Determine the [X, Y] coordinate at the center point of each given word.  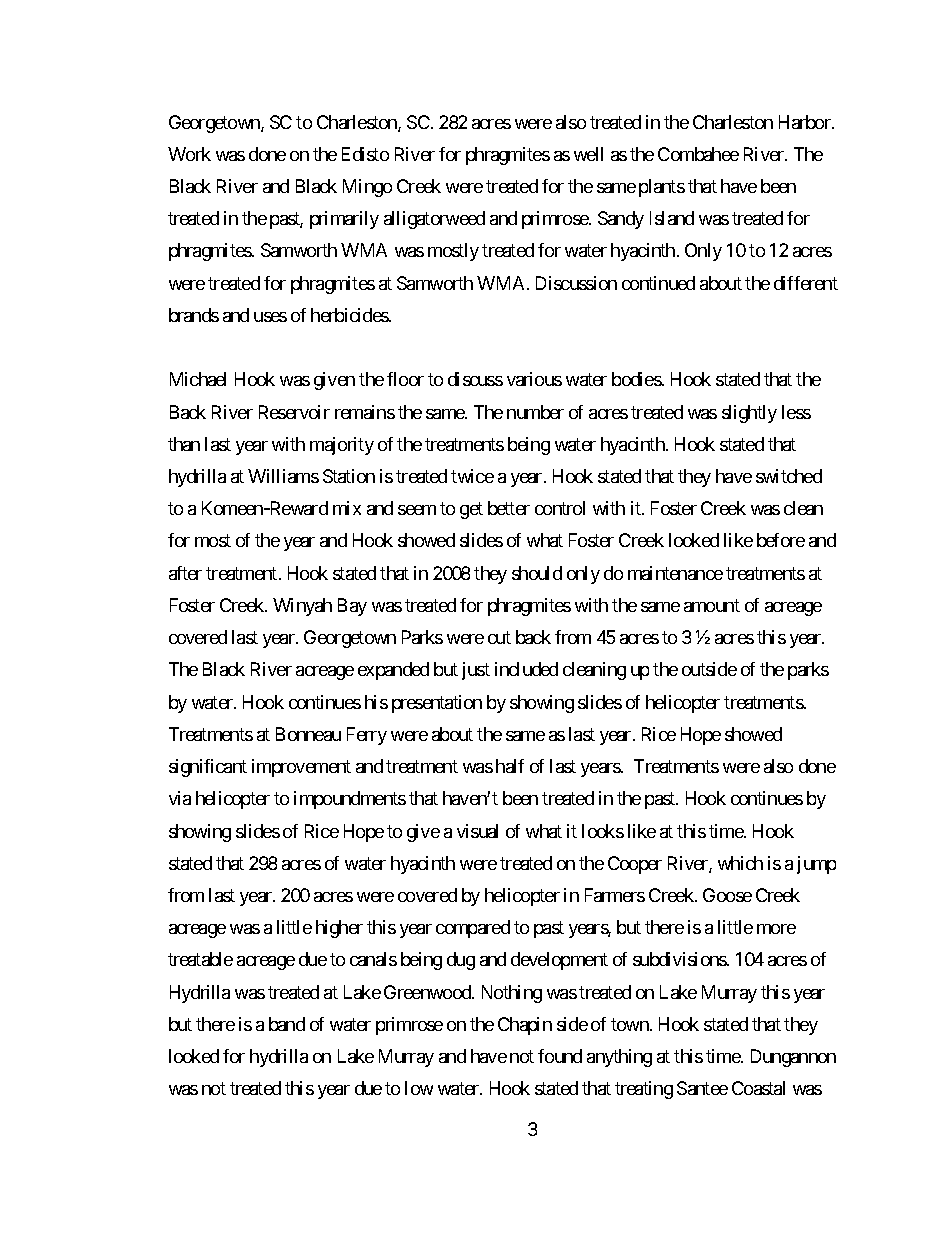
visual [477, 831]
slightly [749, 414]
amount [712, 605]
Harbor [806, 122]
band [287, 1024]
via [180, 798]
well [588, 154]
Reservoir [294, 412]
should [537, 573]
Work [189, 154]
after [185, 573]
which [740, 863]
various [534, 379]
